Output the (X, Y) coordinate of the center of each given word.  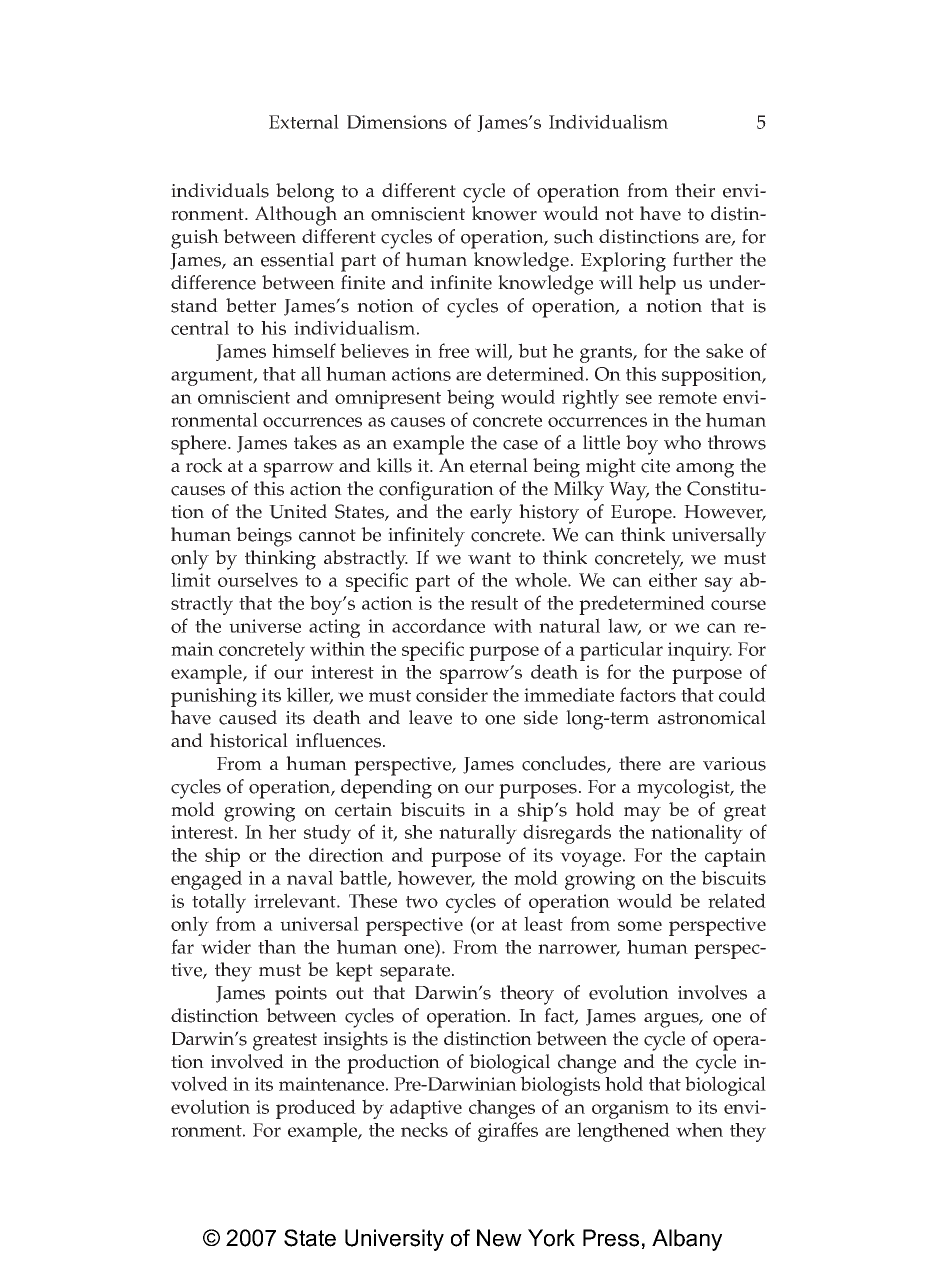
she (418, 832)
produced (316, 1109)
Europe (642, 514)
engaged (206, 880)
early (491, 514)
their (695, 190)
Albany (687, 1240)
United (298, 511)
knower (504, 213)
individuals (220, 190)
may (642, 814)
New (499, 1238)
